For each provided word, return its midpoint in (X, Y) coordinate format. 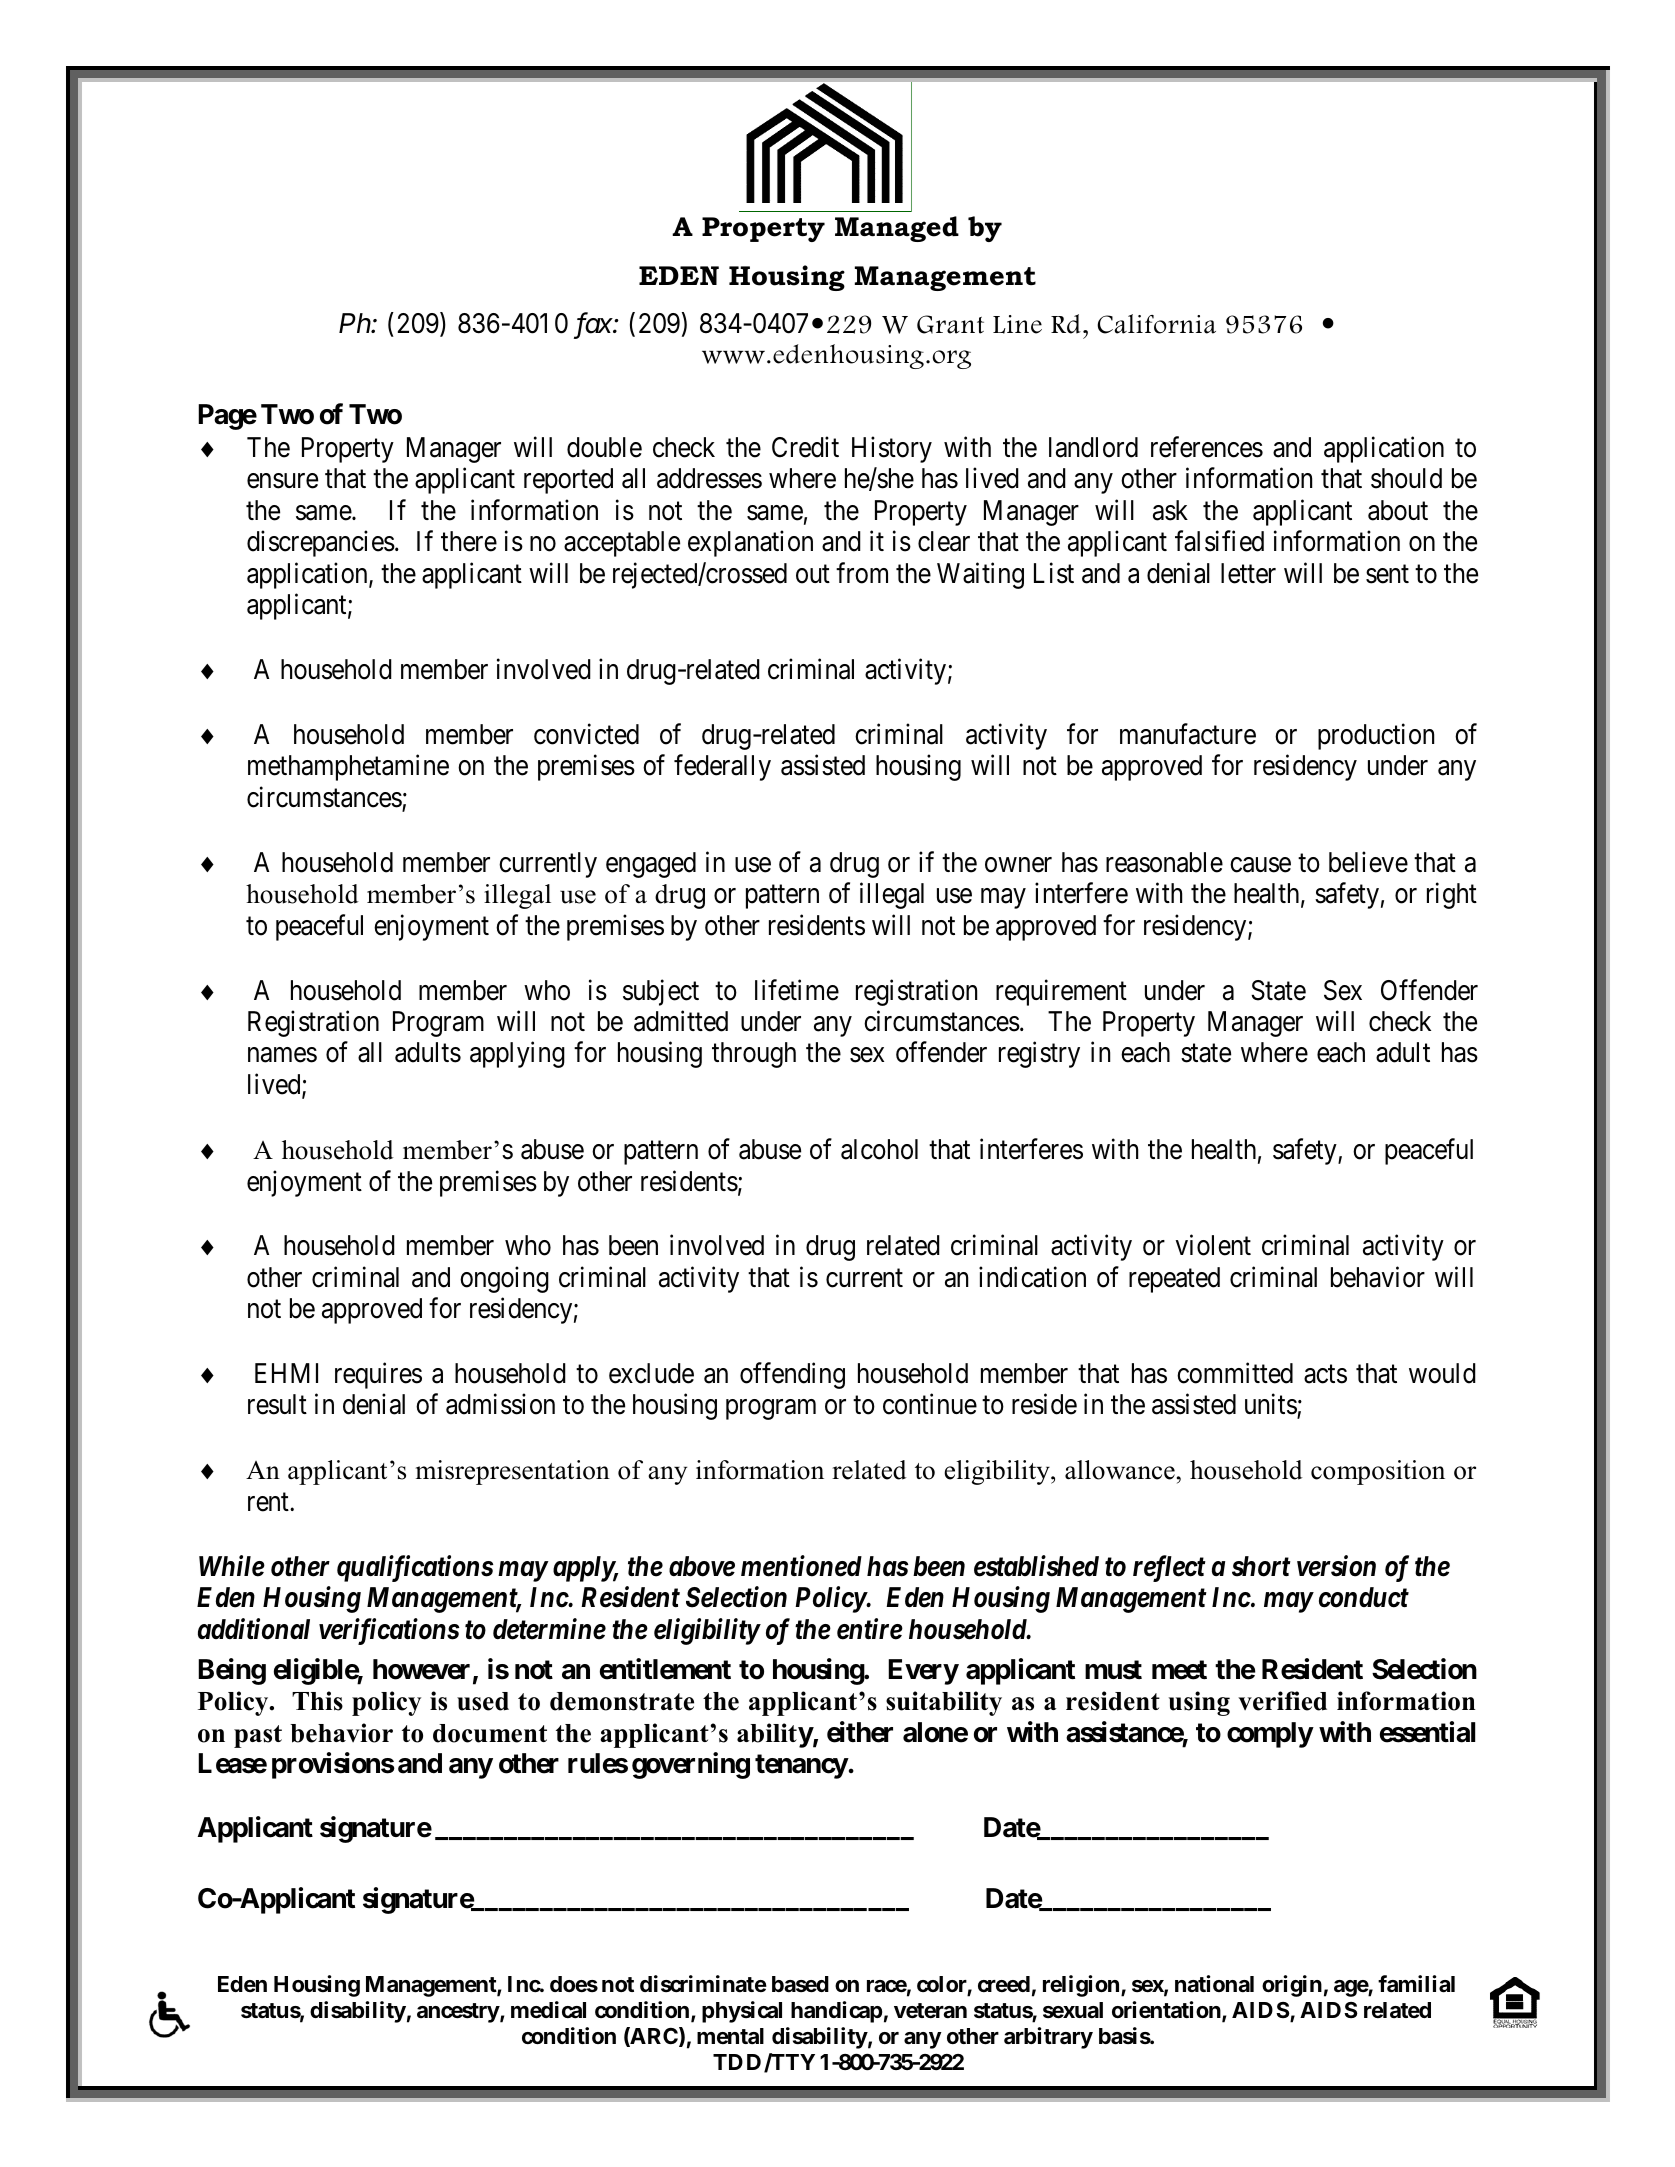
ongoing (504, 1279)
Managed (897, 229)
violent (1213, 1245)
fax (593, 325)
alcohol (879, 1149)
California (1156, 324)
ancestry (458, 2013)
